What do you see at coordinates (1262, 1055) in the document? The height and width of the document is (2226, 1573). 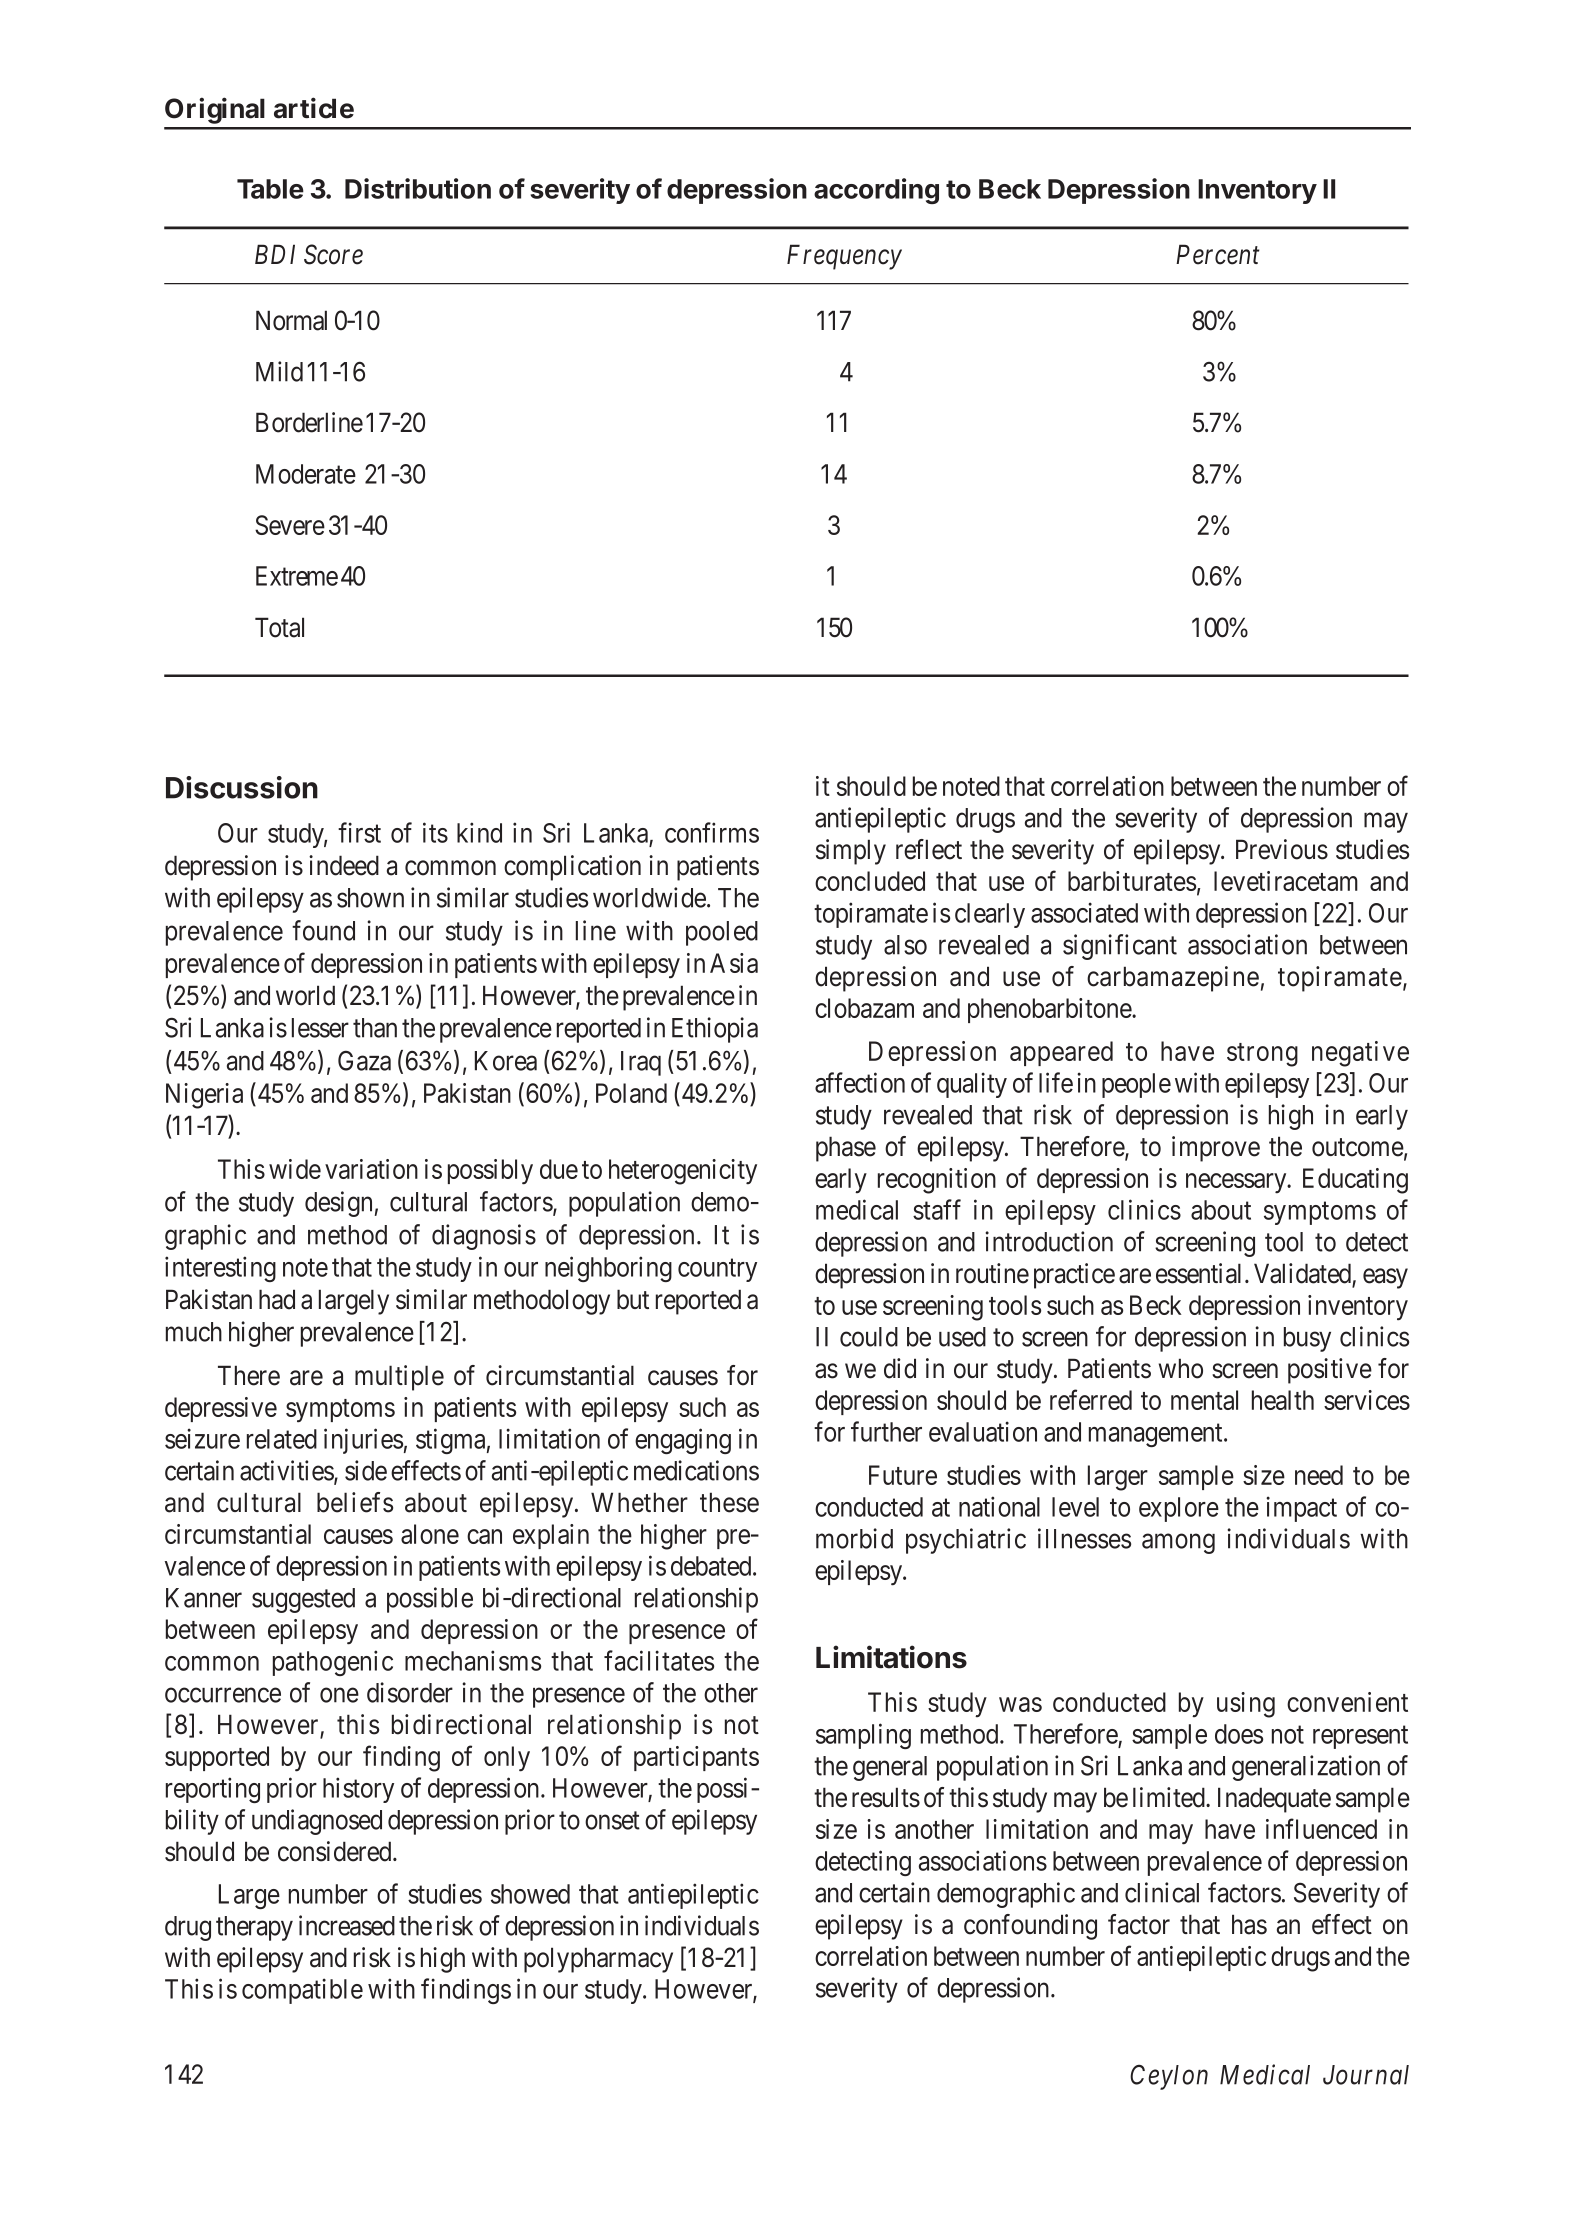 I see `strong` at bounding box center [1262, 1055].
